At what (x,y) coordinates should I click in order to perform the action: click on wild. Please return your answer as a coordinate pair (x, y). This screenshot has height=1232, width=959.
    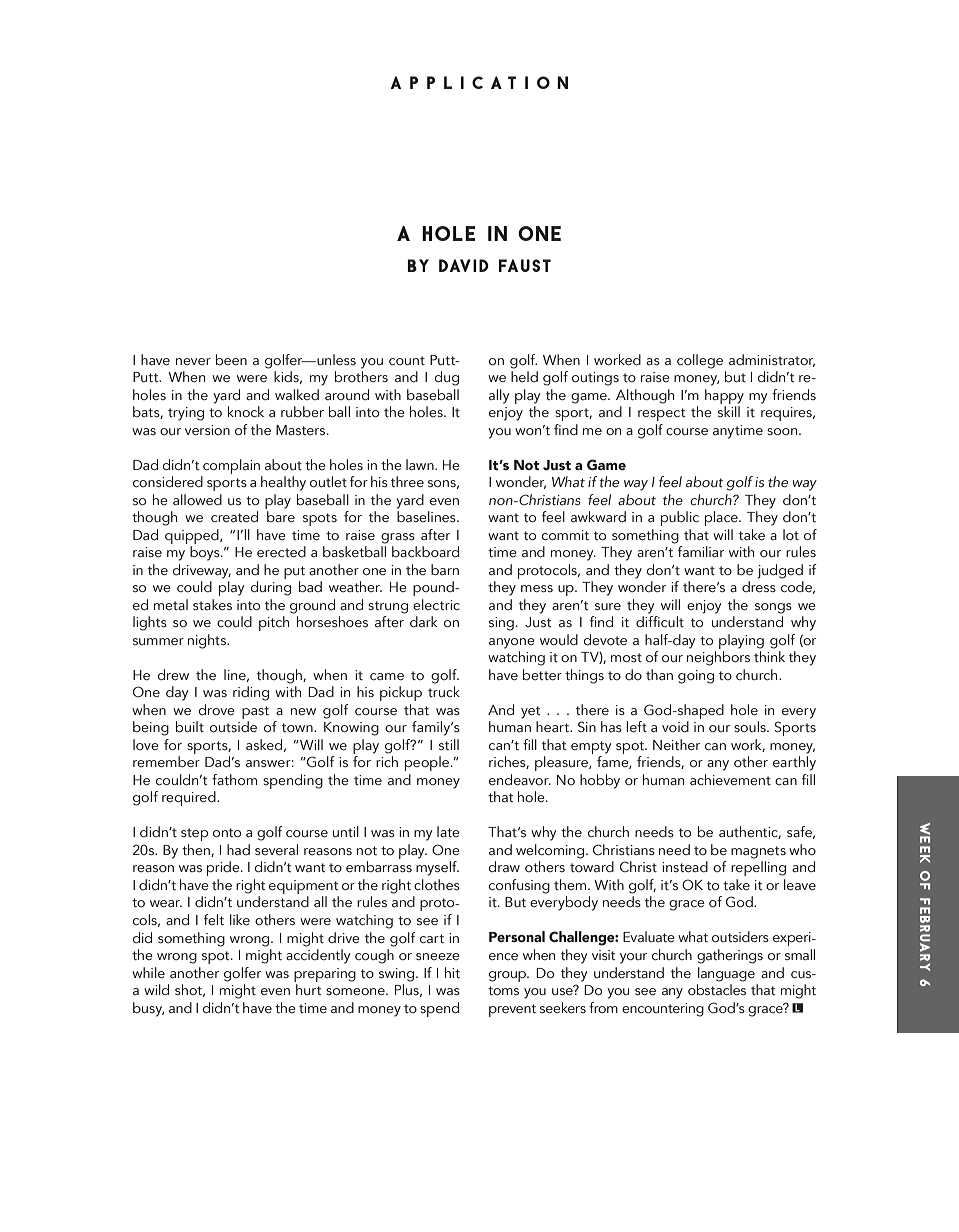
    Looking at the image, I should click on (156, 989).
